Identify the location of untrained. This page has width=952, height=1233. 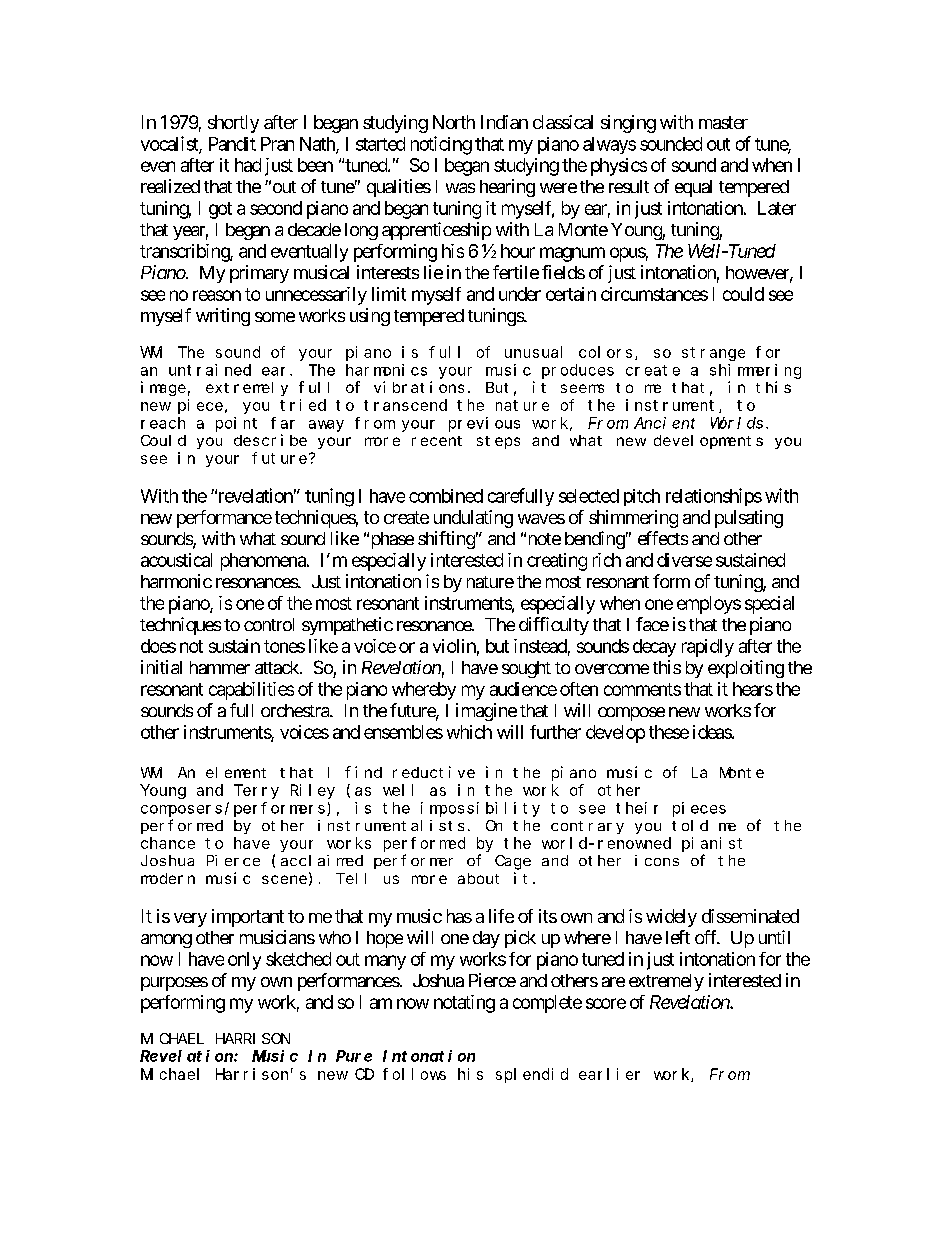
(210, 370).
